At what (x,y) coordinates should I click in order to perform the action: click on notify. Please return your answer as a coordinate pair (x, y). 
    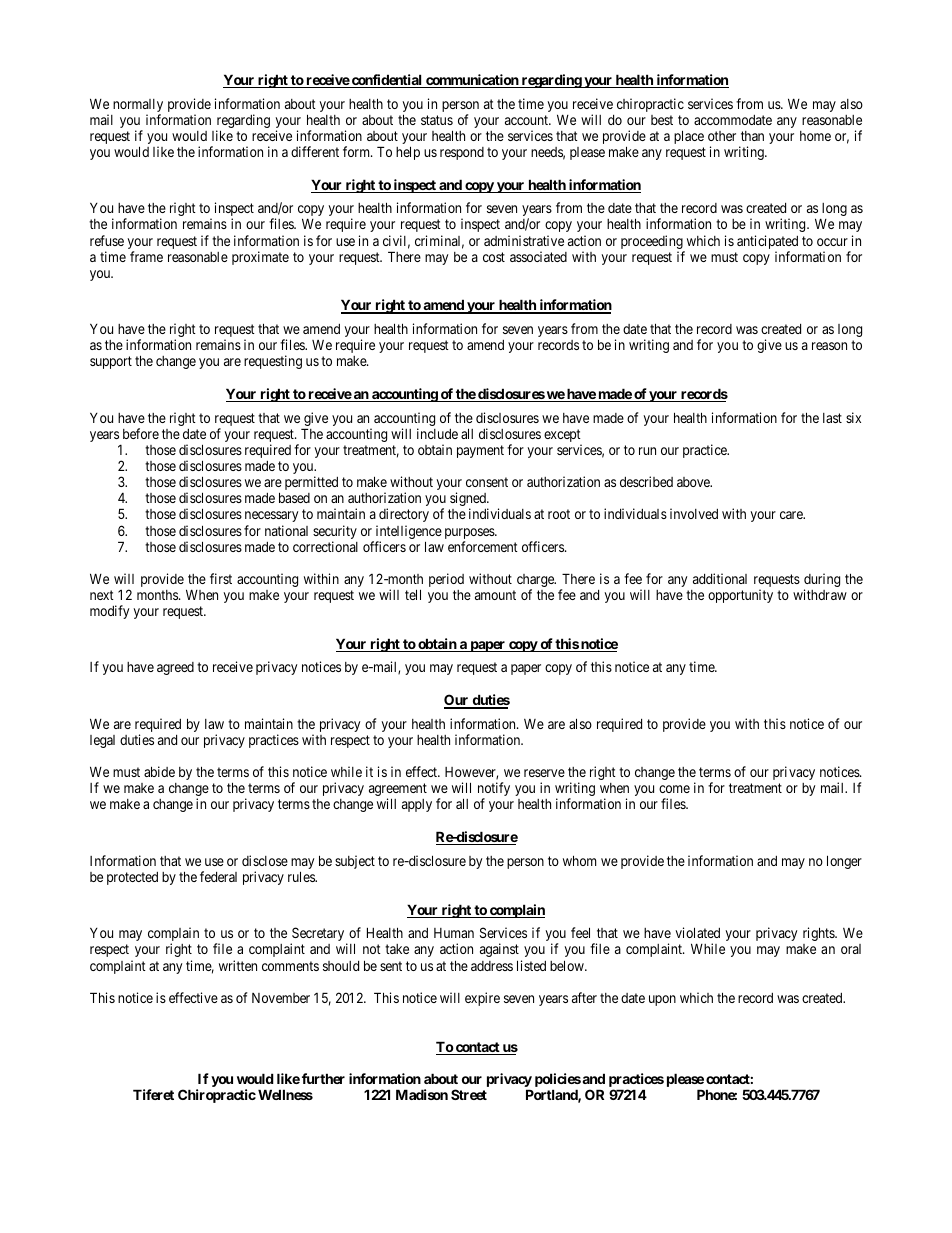
    Looking at the image, I should click on (494, 790).
